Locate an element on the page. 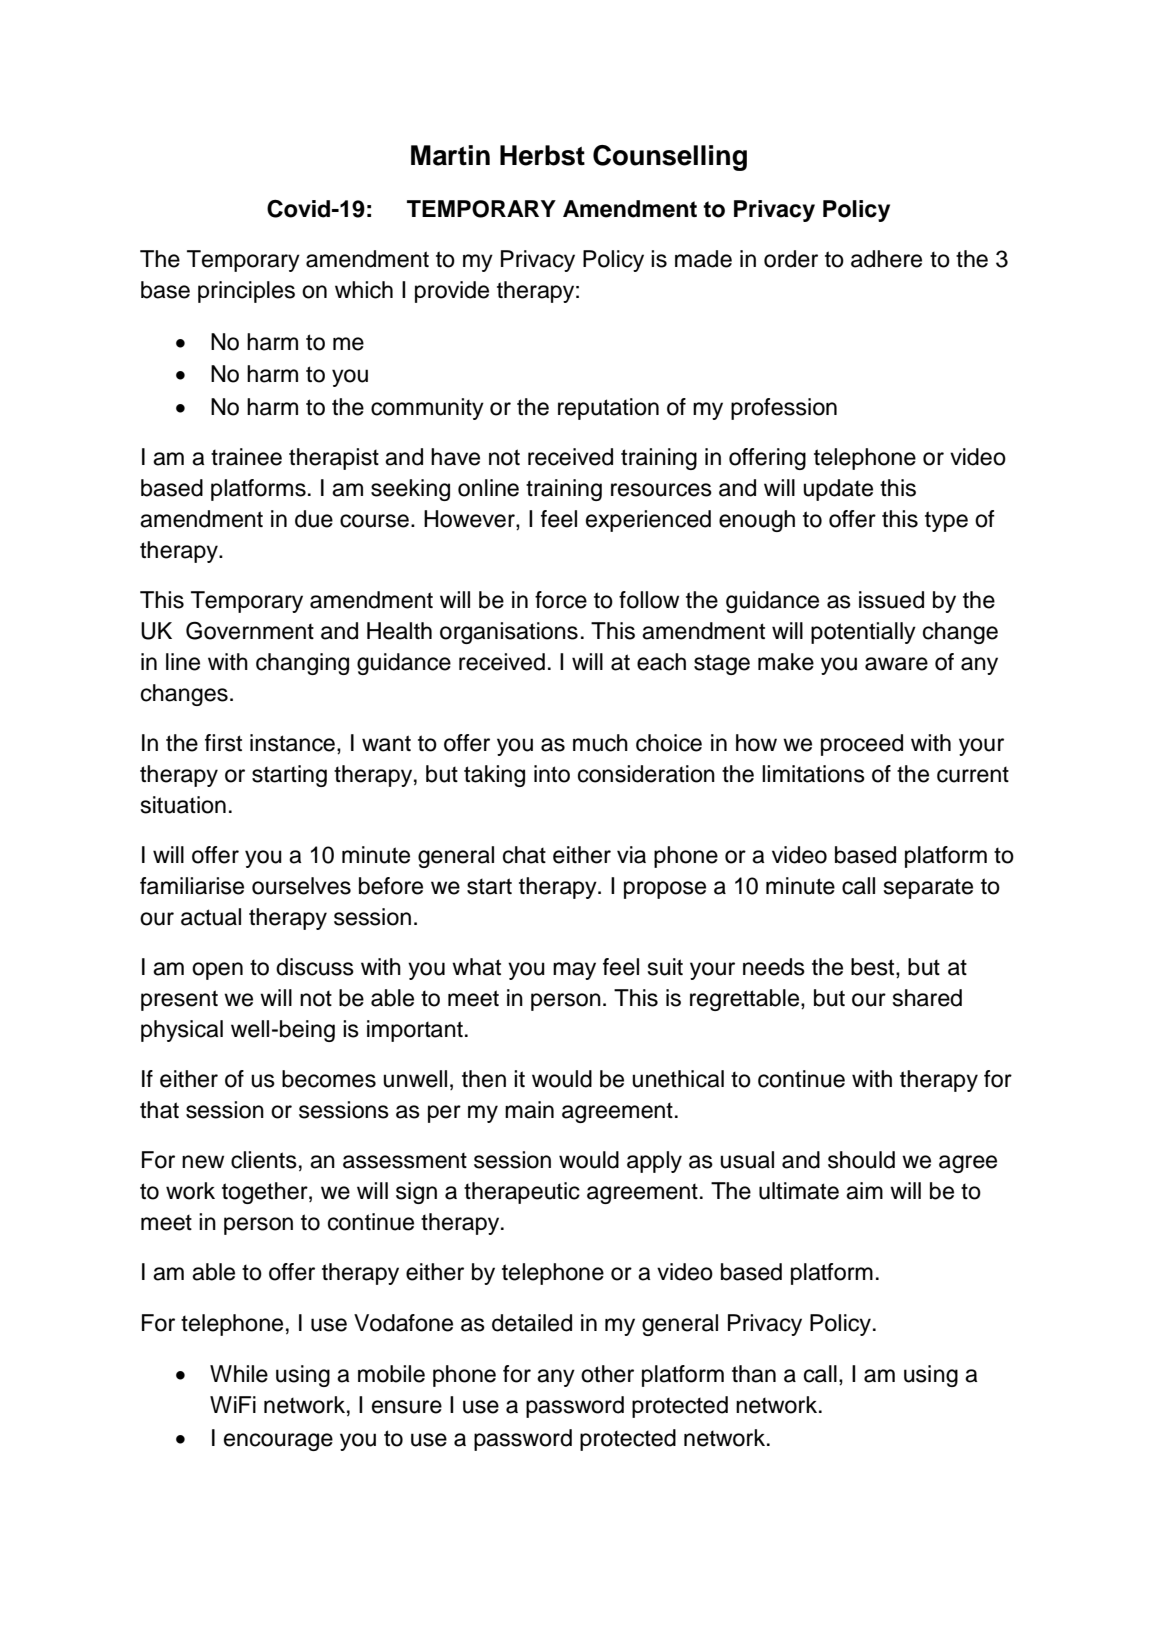  situation is located at coordinates (183, 805).
